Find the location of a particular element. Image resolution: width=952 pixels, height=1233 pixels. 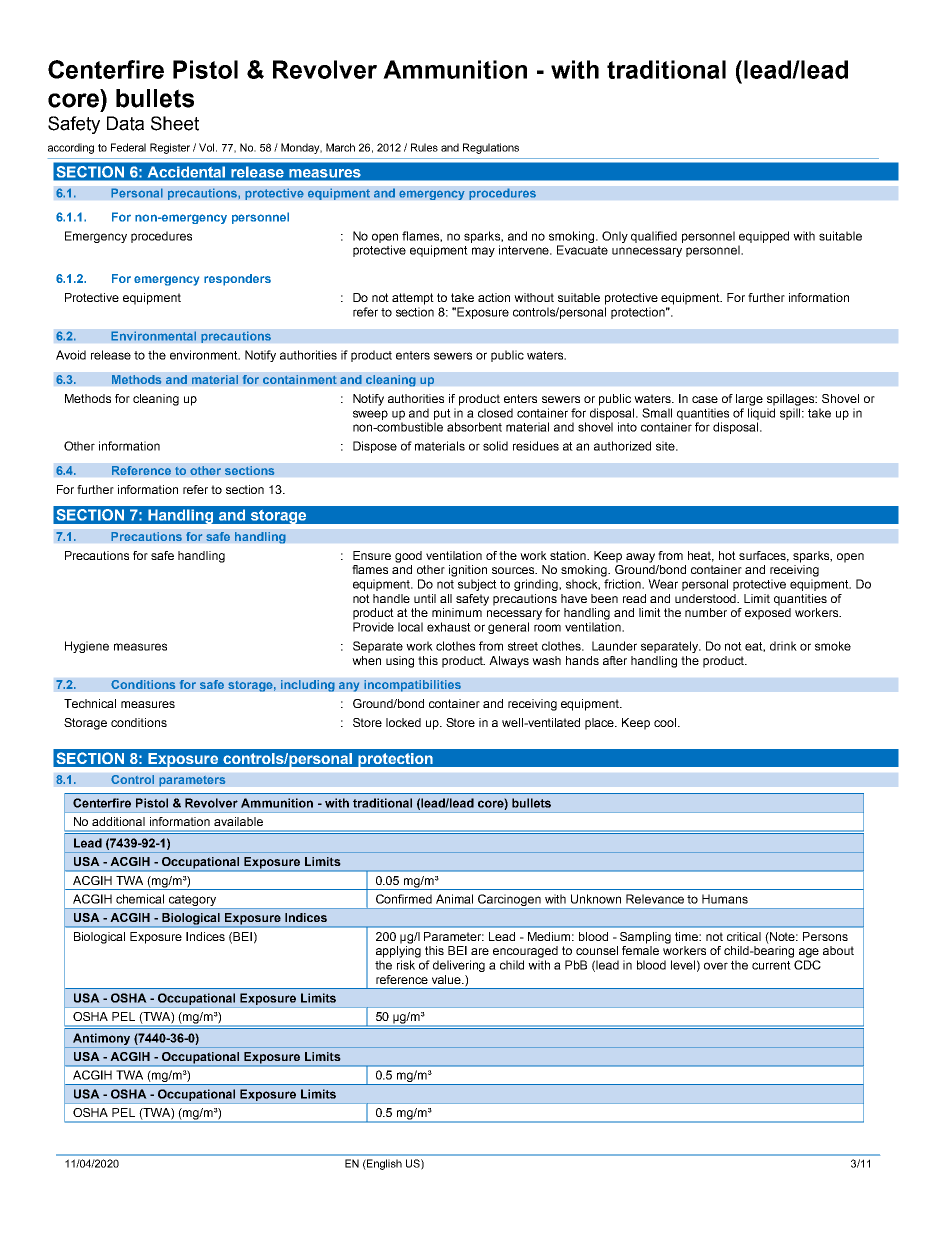

hot is located at coordinates (727, 555).
